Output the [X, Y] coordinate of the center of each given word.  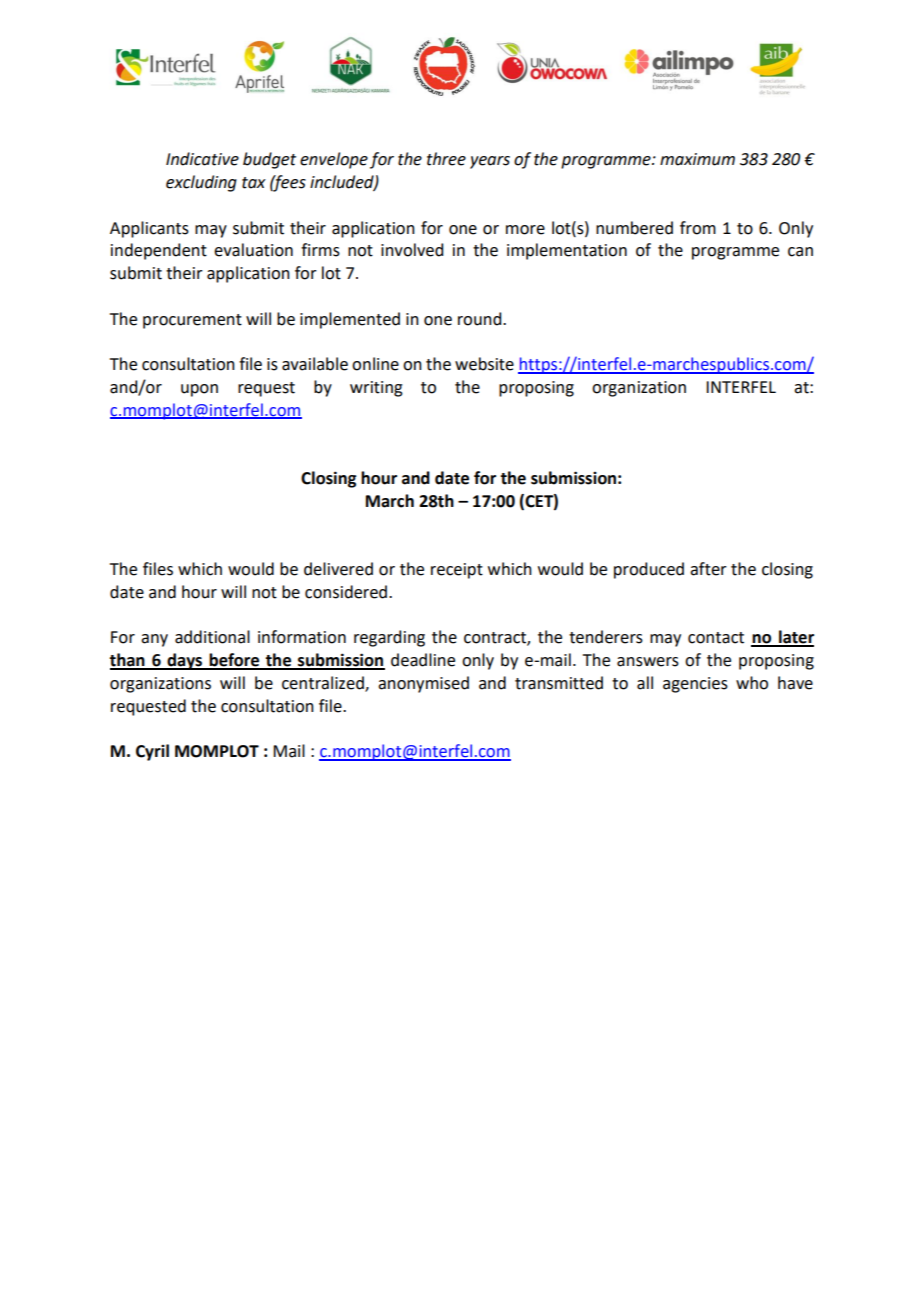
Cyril [152, 752]
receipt [457, 571]
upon [199, 390]
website [484, 364]
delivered [338, 569]
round [481, 319]
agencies [695, 685]
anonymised [423, 684]
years [490, 162]
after [708, 569]
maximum [697, 159]
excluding [201, 183]
